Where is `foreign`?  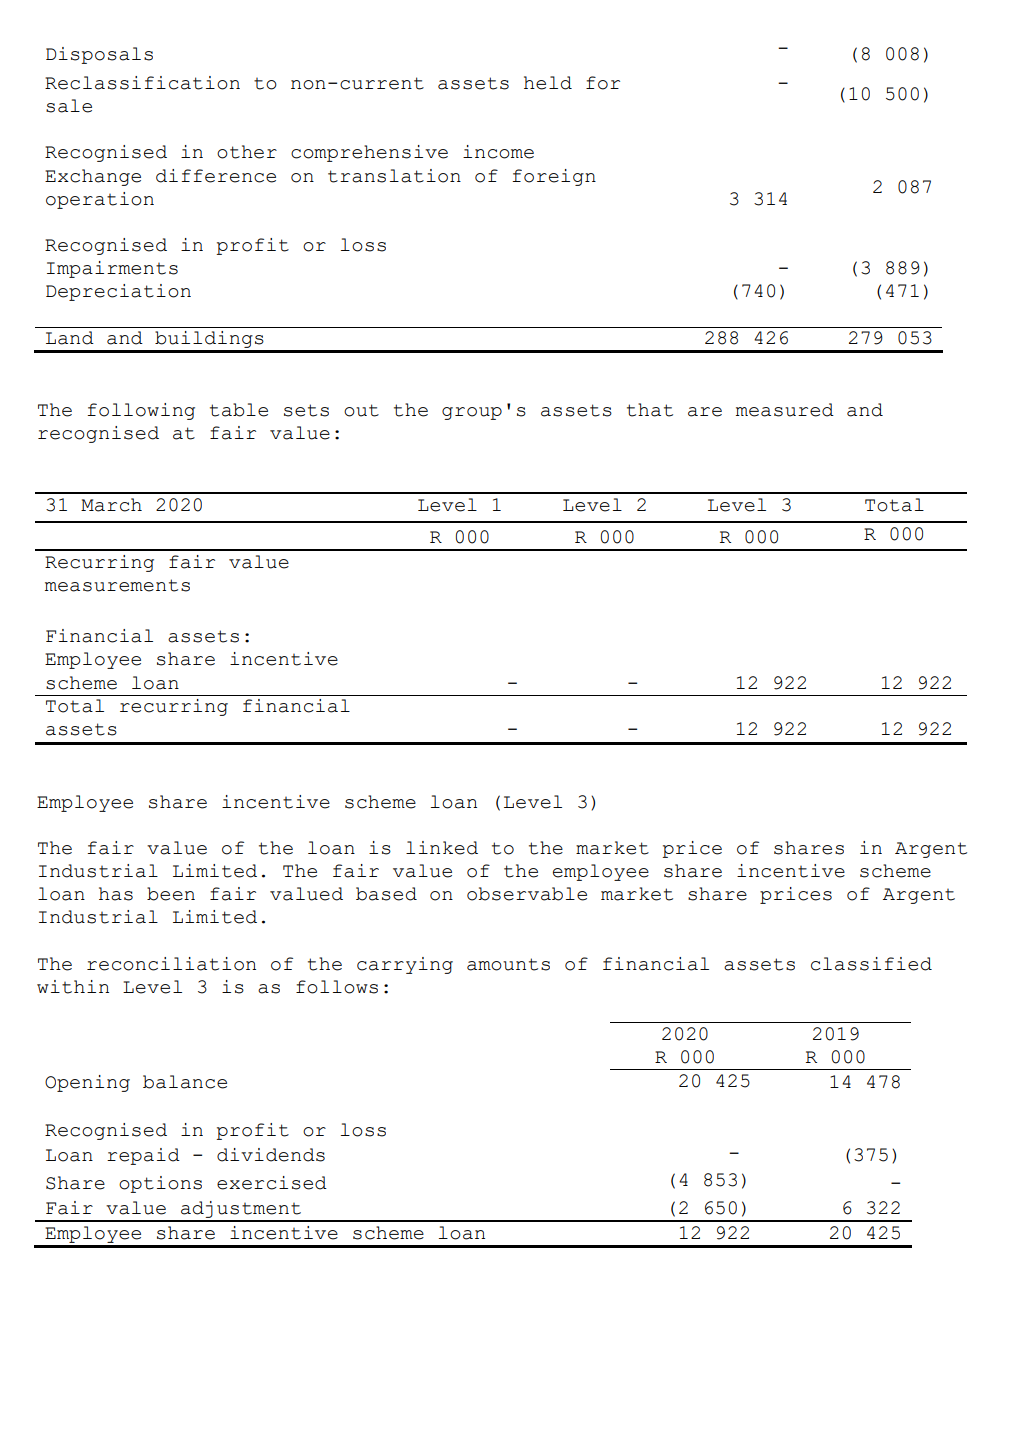
foreign is located at coordinates (554, 177).
